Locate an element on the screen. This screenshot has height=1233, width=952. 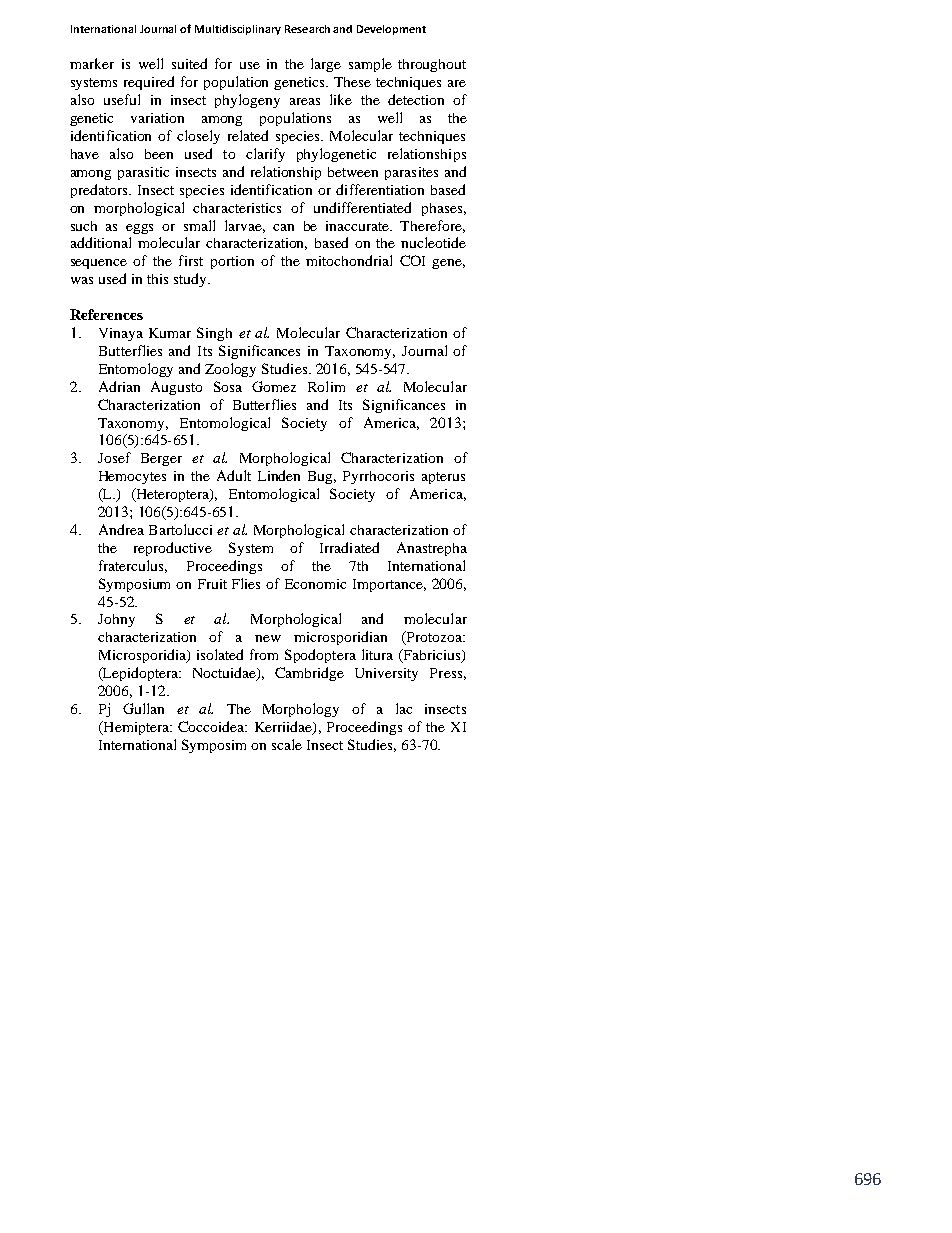
Hemiptera is located at coordinates (136, 728).
